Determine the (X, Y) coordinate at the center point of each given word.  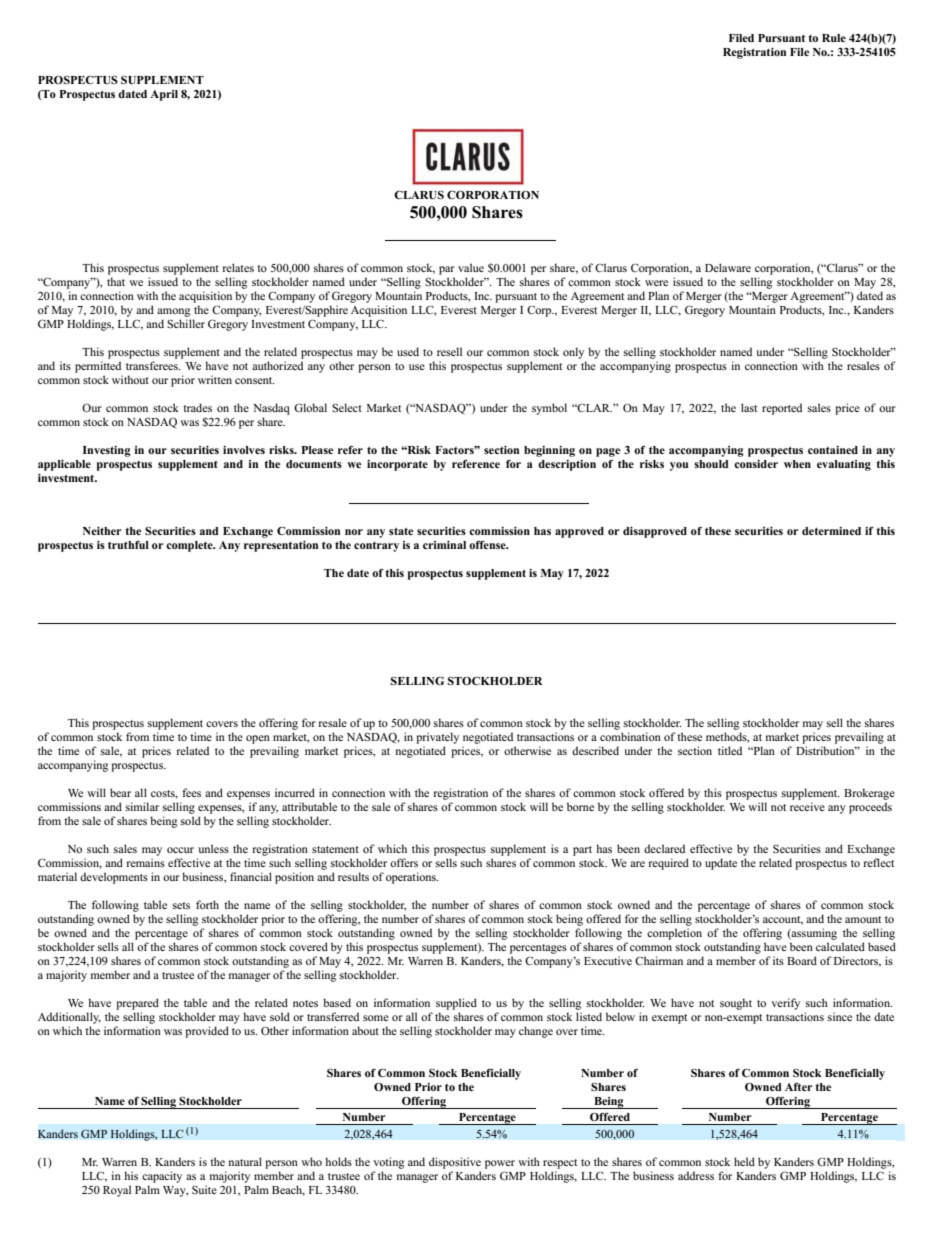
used (408, 351)
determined (831, 531)
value (471, 267)
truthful (128, 545)
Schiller (186, 323)
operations (412, 878)
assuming (813, 934)
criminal (444, 545)
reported (782, 409)
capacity (162, 1177)
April (164, 95)
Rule (834, 38)
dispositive (455, 1163)
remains (146, 862)
